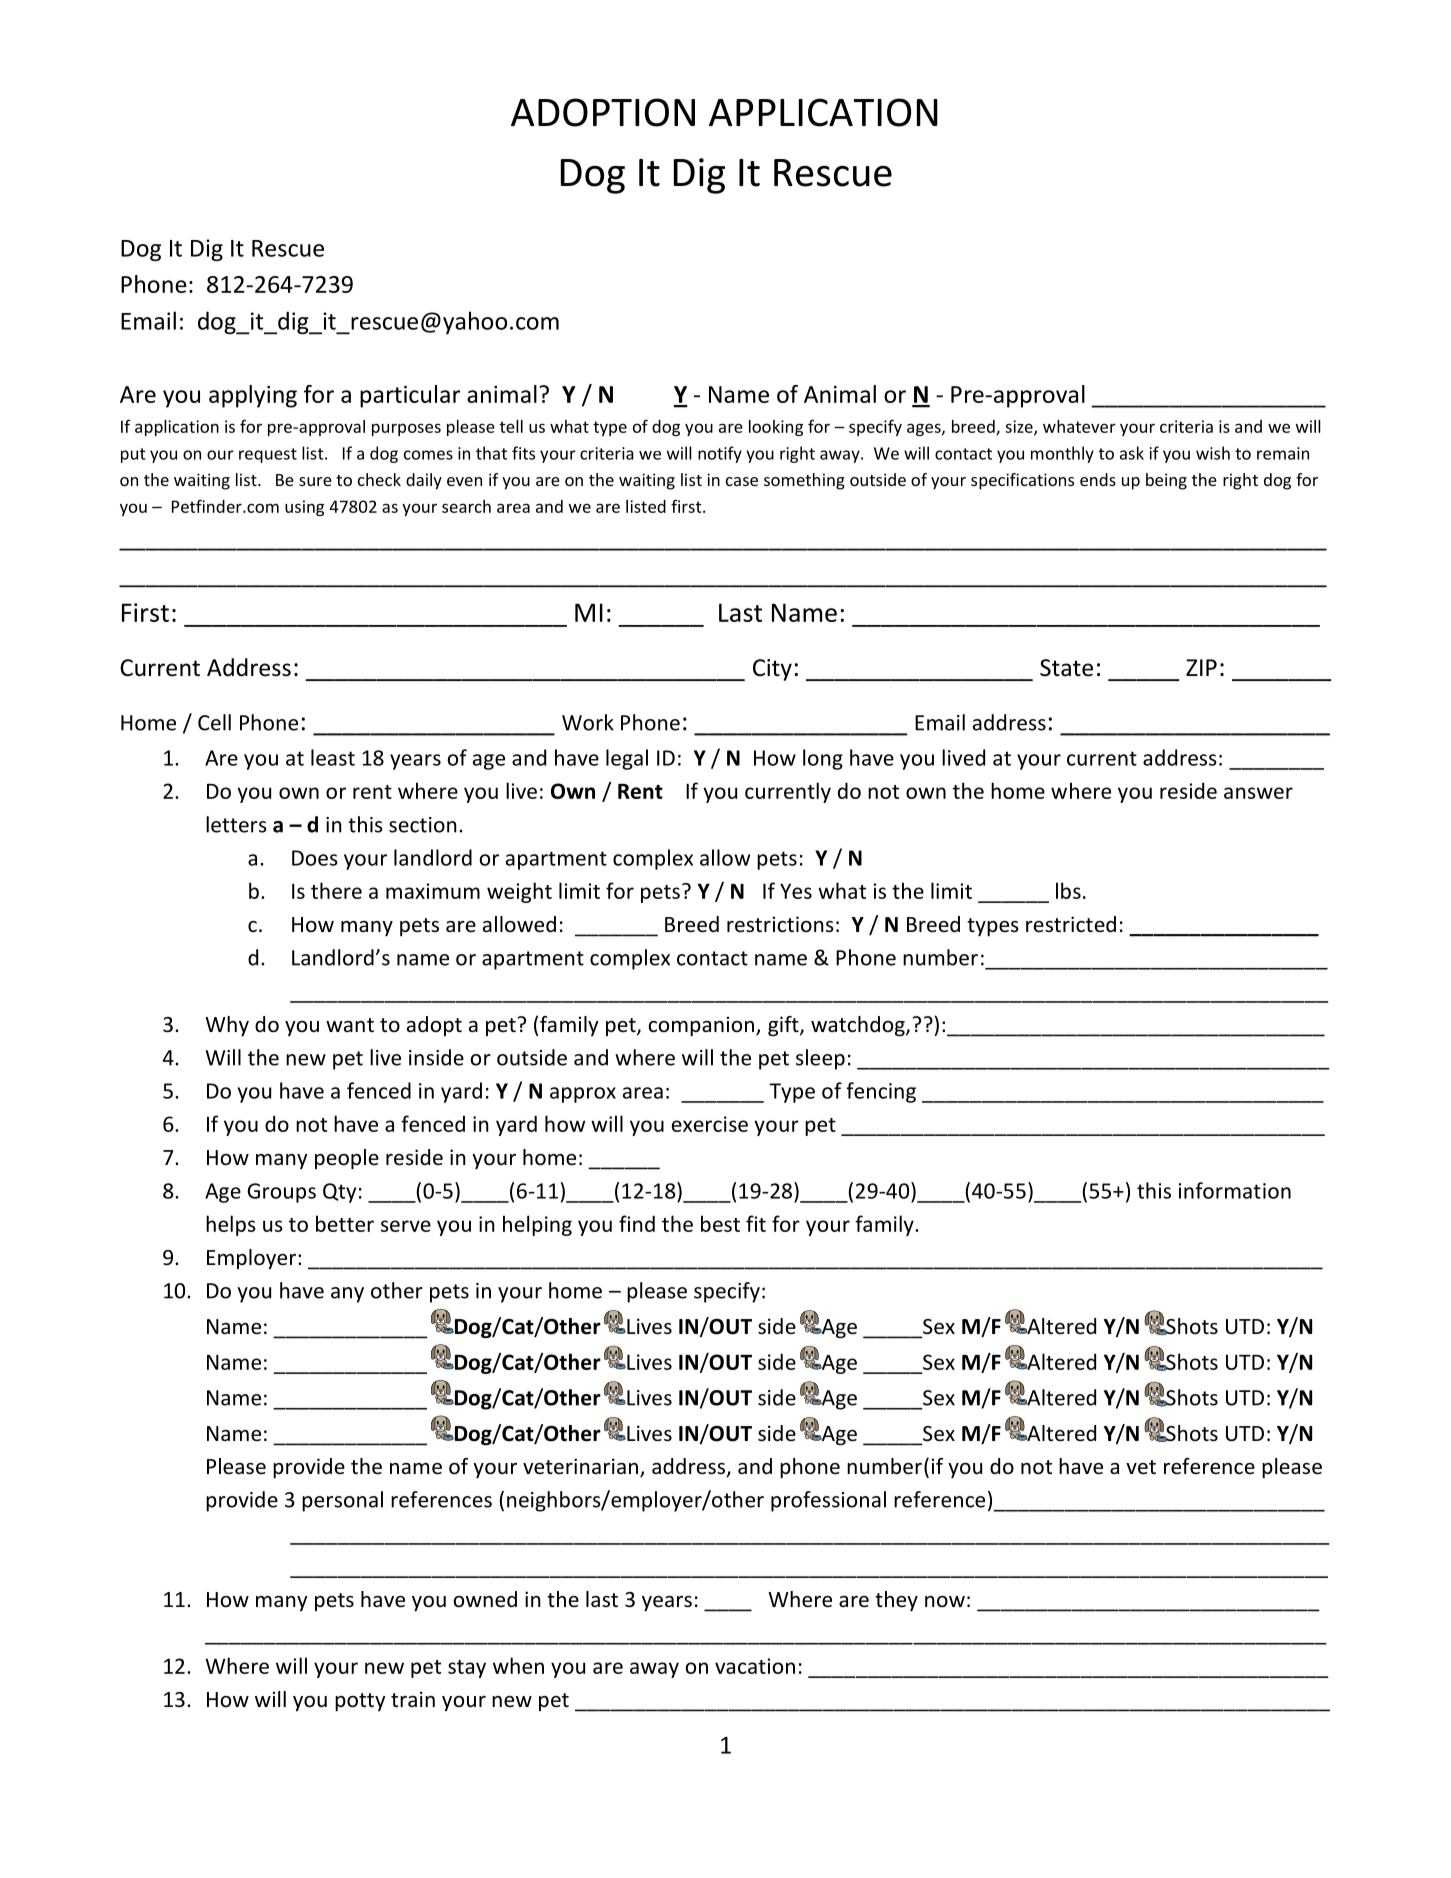 This screenshot has height=1878, width=1451. Describe the element at coordinates (360, 1702) in the screenshot. I see `potty` at that location.
